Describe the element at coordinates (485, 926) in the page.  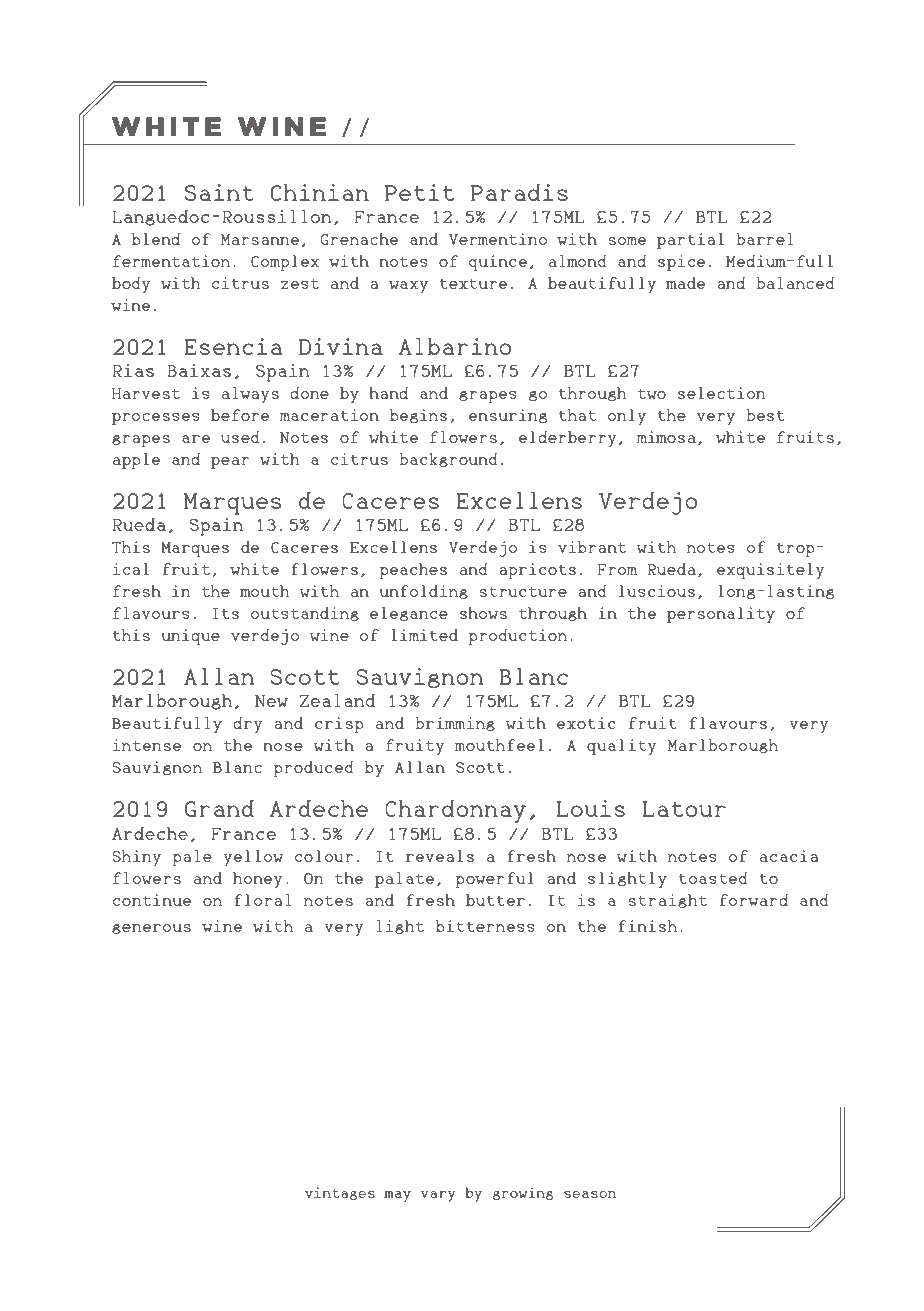
I see `bitterness` at that location.
